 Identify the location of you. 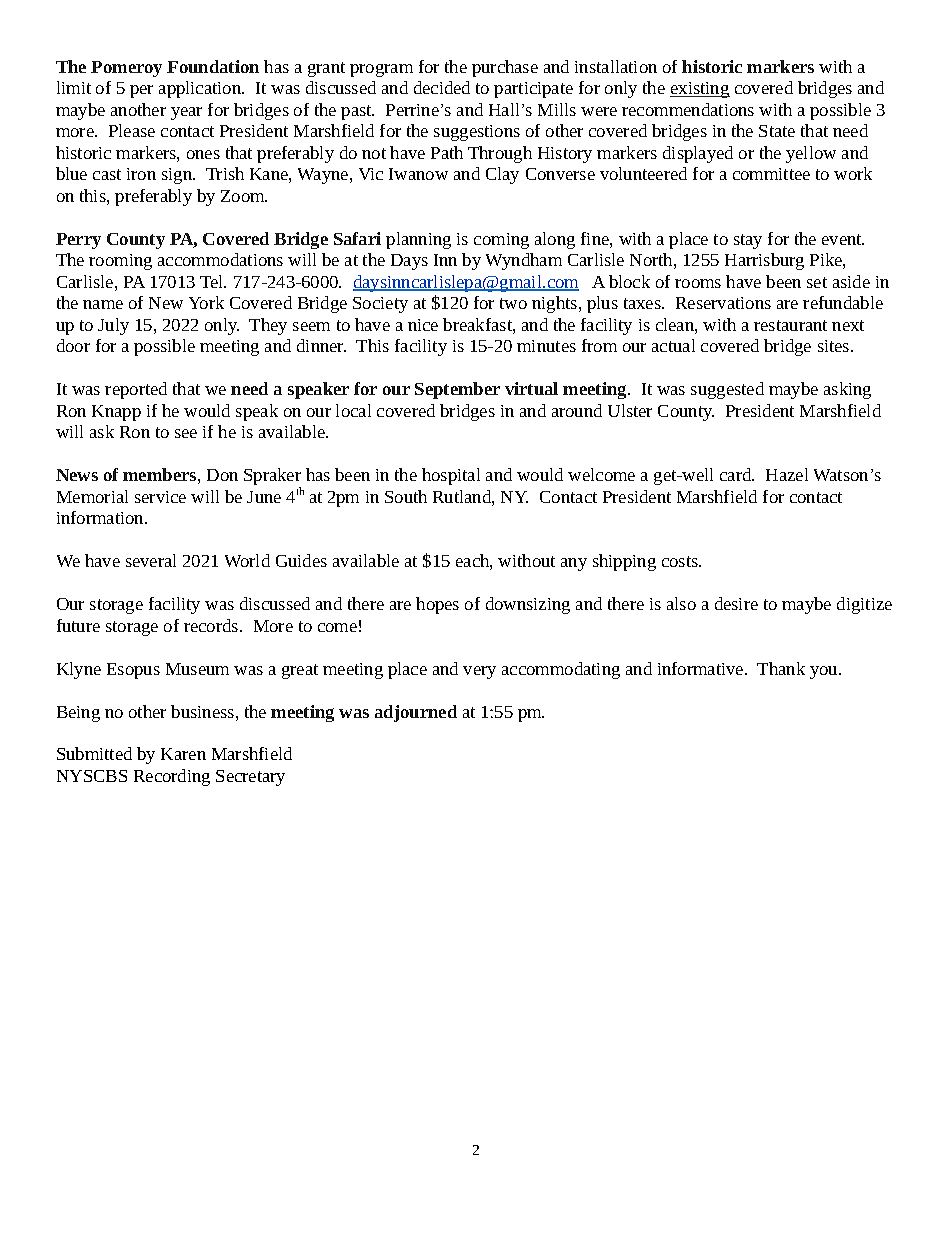
(825, 672).
